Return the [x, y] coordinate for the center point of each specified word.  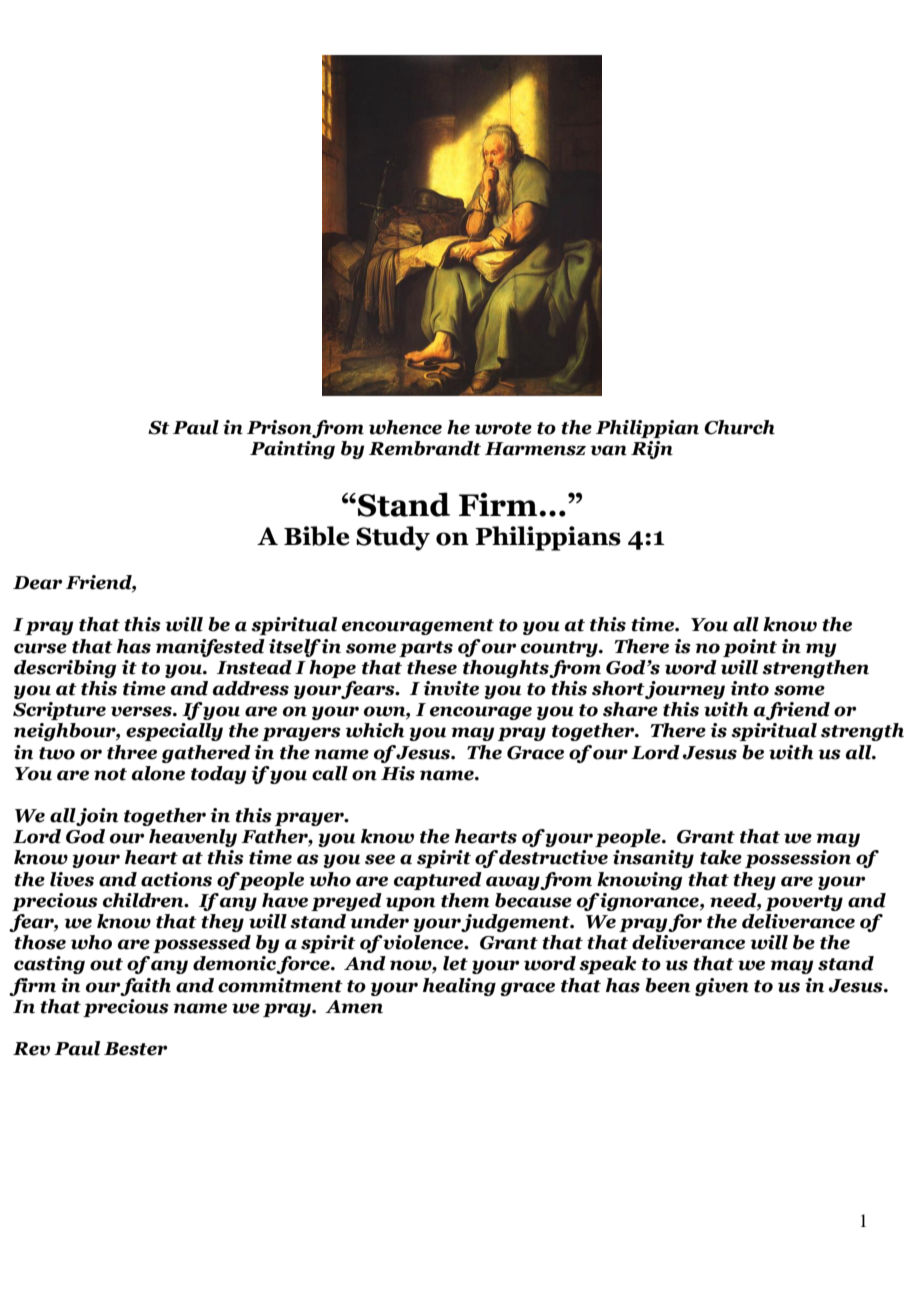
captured [438, 881]
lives [72, 879]
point [750, 648]
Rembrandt [425, 448]
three [132, 752]
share [630, 709]
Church [739, 427]
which [374, 730]
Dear [37, 583]
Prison [280, 428]
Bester [135, 1049]
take [721, 857]
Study [393, 538]
